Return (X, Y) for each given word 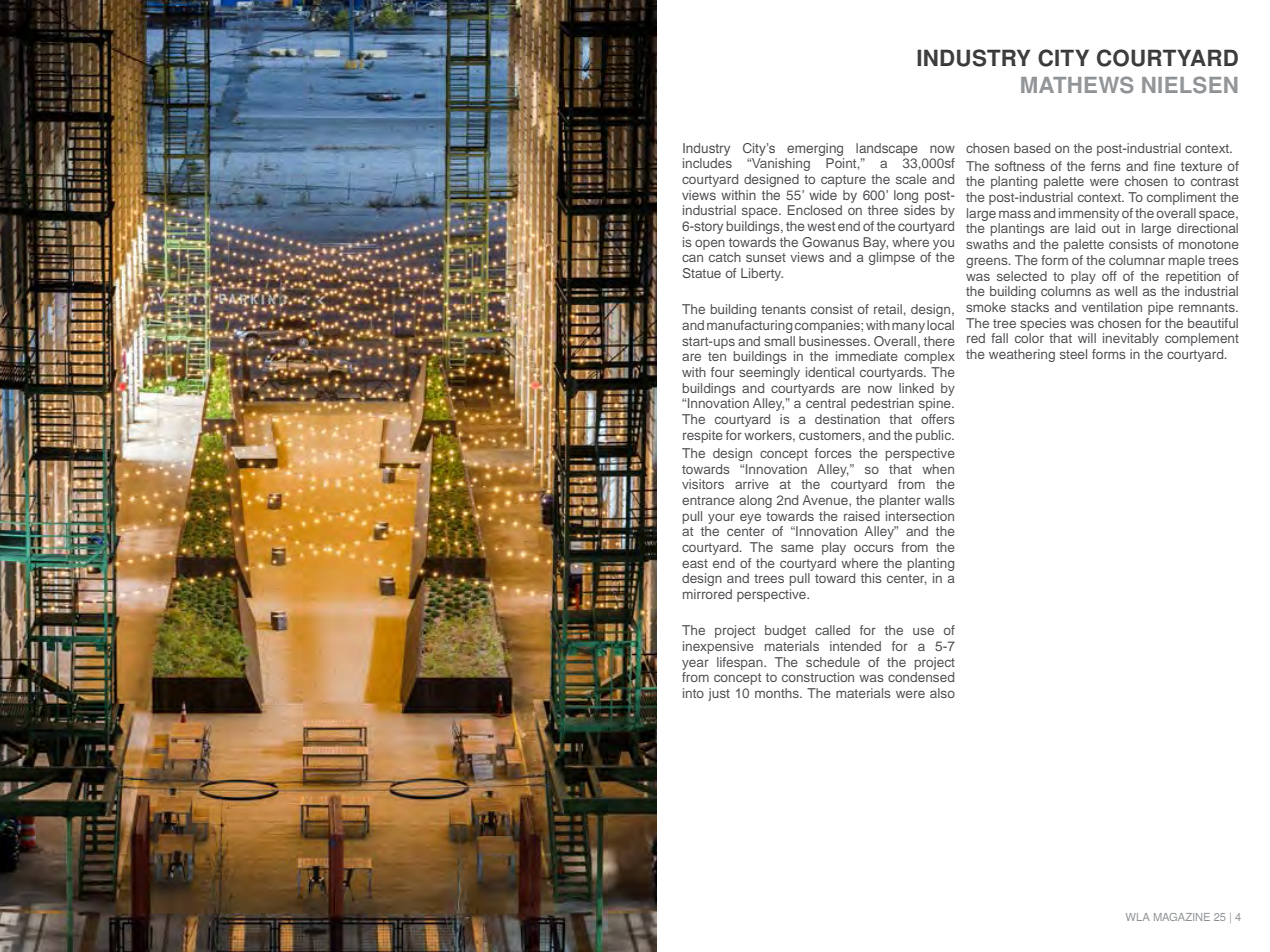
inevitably (1131, 339)
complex (929, 357)
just (719, 694)
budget (785, 631)
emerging (815, 149)
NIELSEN (1189, 85)
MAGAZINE (1182, 917)
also (942, 693)
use (923, 631)
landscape (887, 149)
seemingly (769, 373)
